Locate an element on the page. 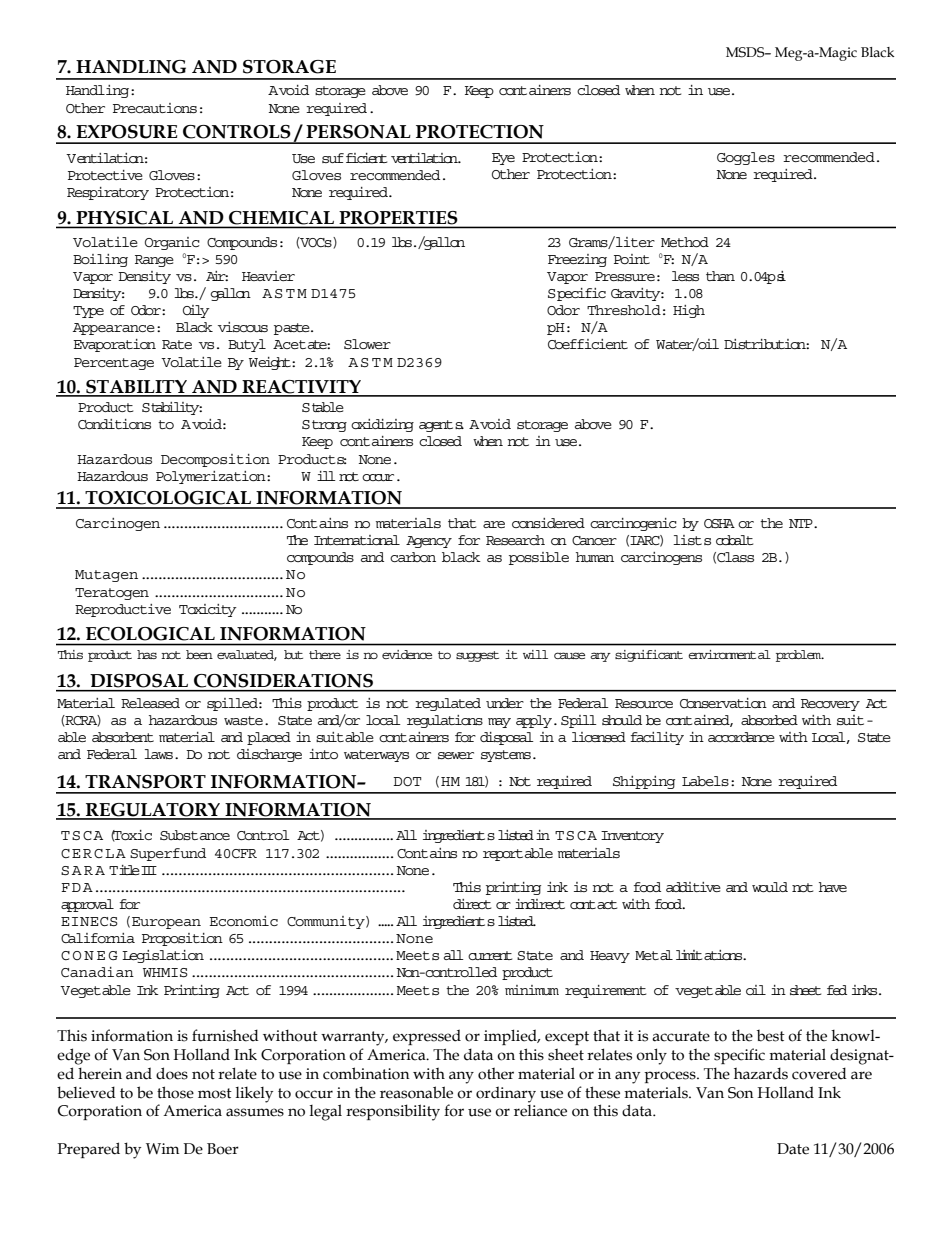 The height and width of the page is (1233, 952). those is located at coordinates (175, 1092).
